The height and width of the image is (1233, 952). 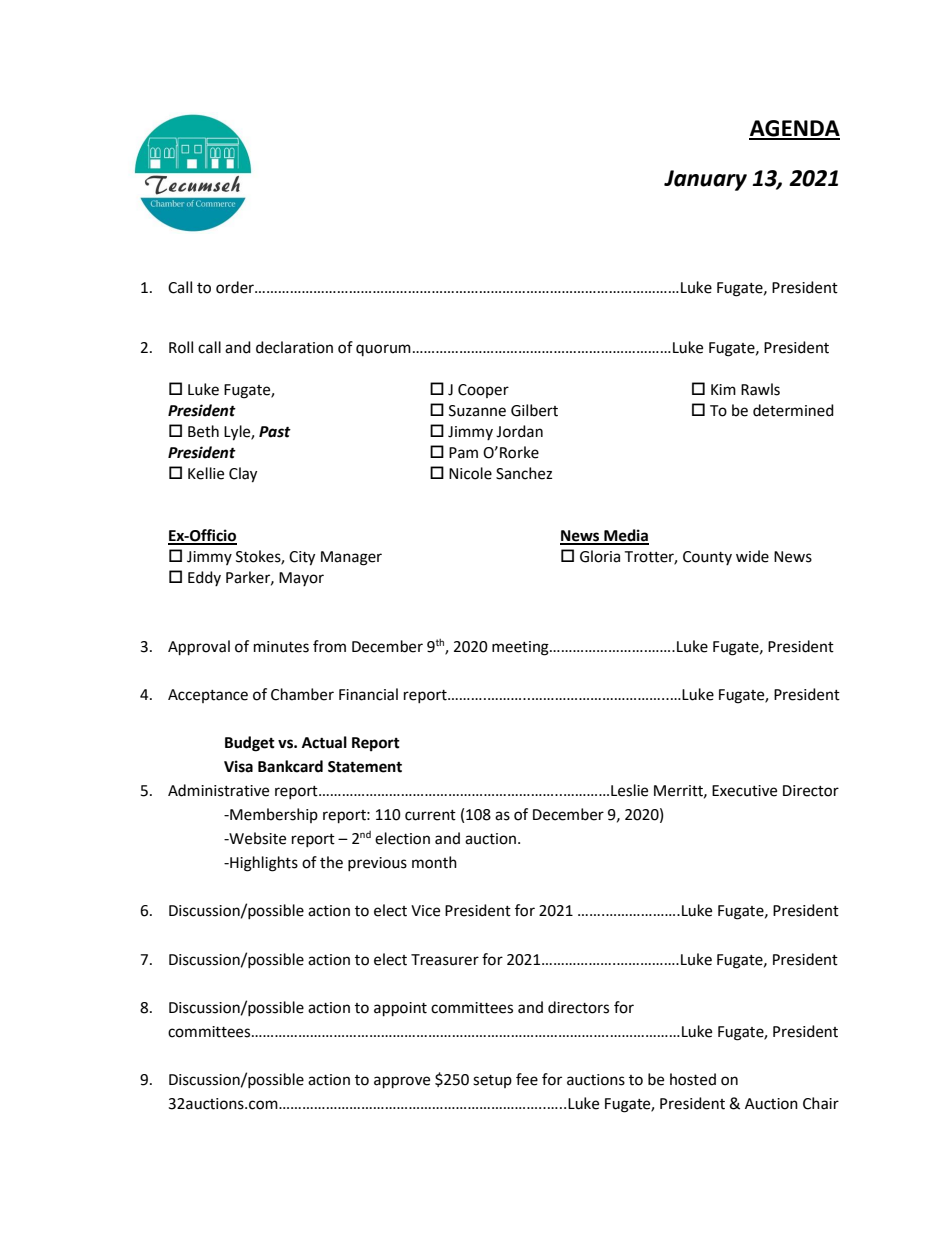 What do you see at coordinates (794, 129) in the image?
I see `AGENDA` at bounding box center [794, 129].
